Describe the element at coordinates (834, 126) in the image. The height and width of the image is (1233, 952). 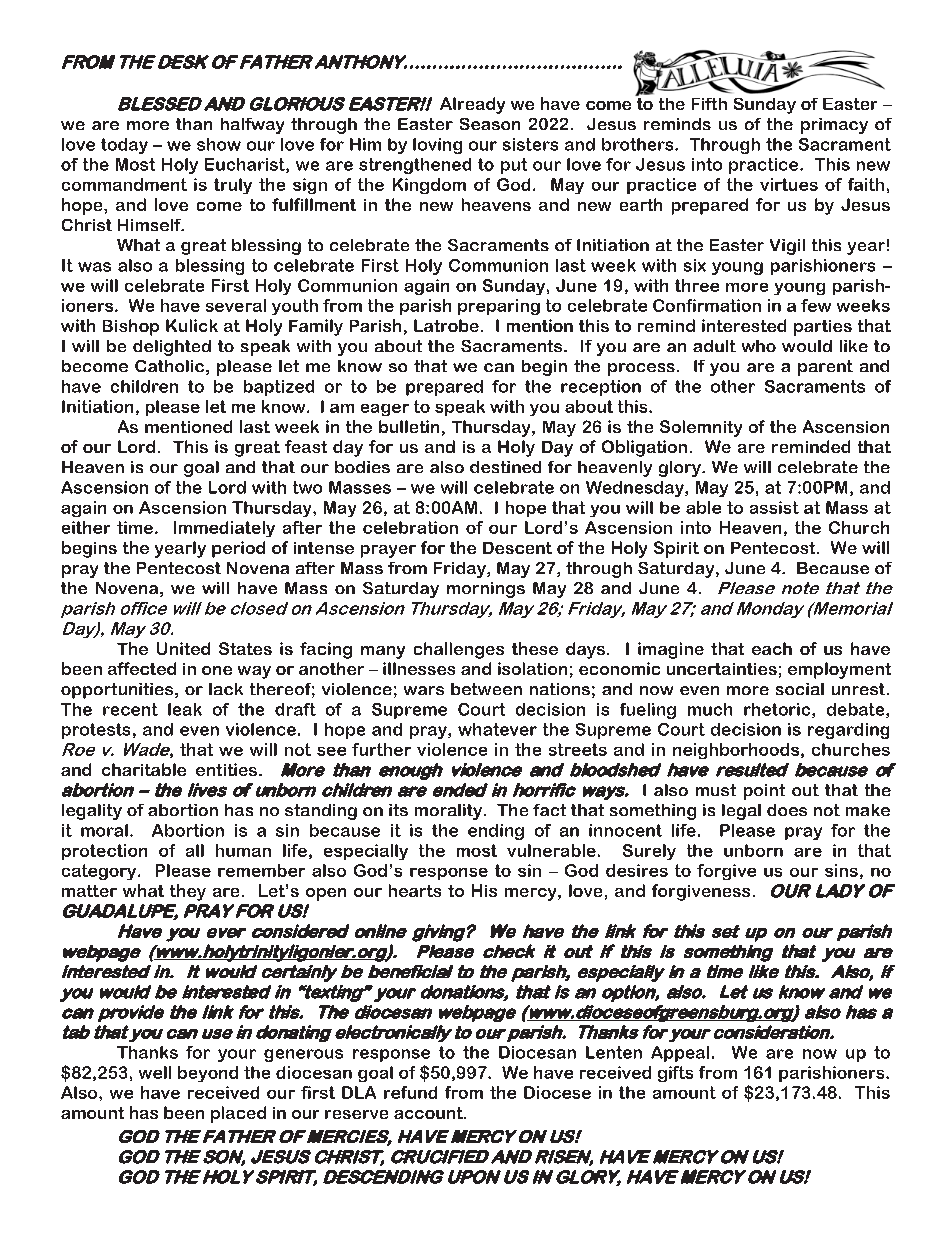
I see `primacy` at that location.
